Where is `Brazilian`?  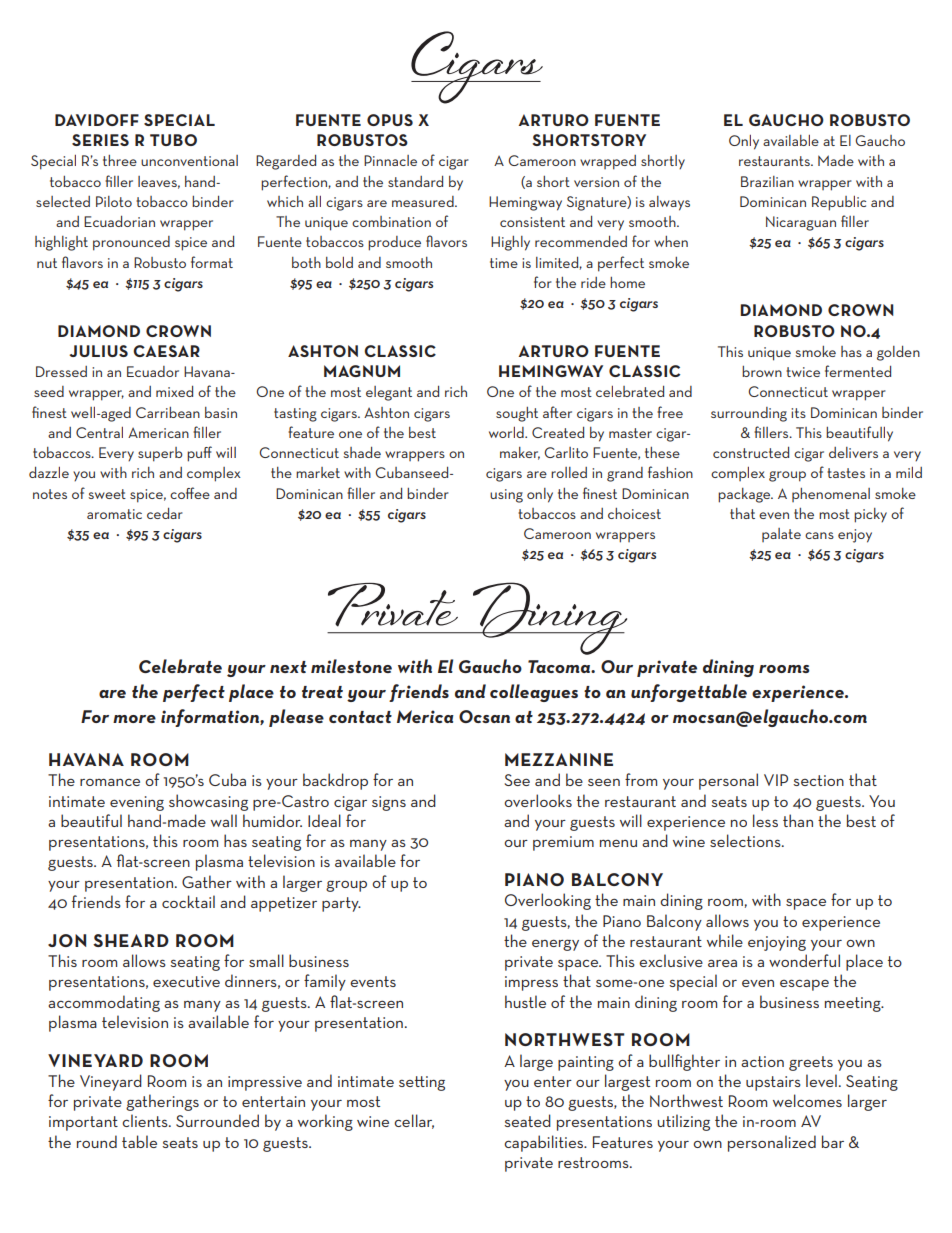
Brazilian is located at coordinates (767, 181).
